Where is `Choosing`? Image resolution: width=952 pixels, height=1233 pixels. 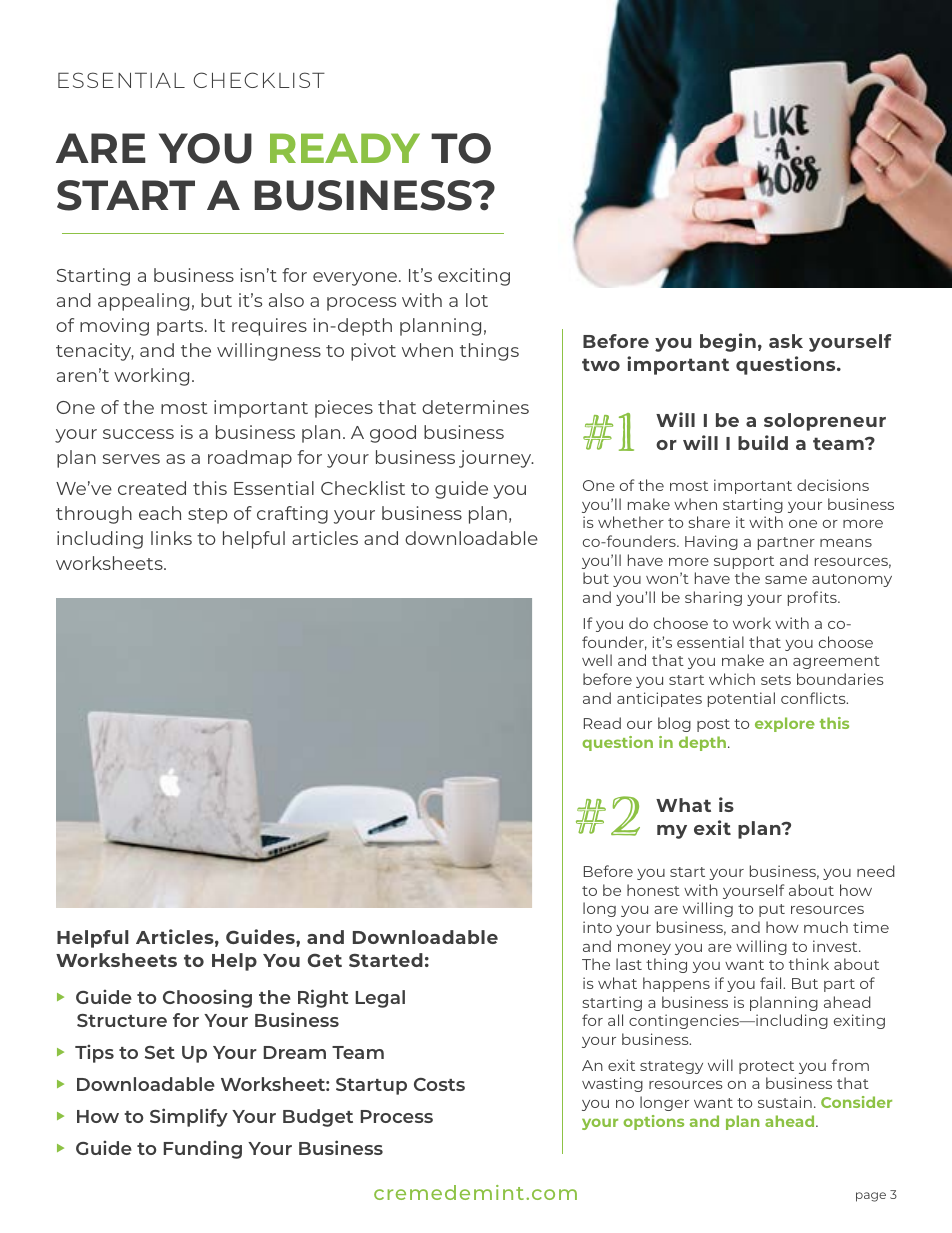 Choosing is located at coordinates (207, 999).
